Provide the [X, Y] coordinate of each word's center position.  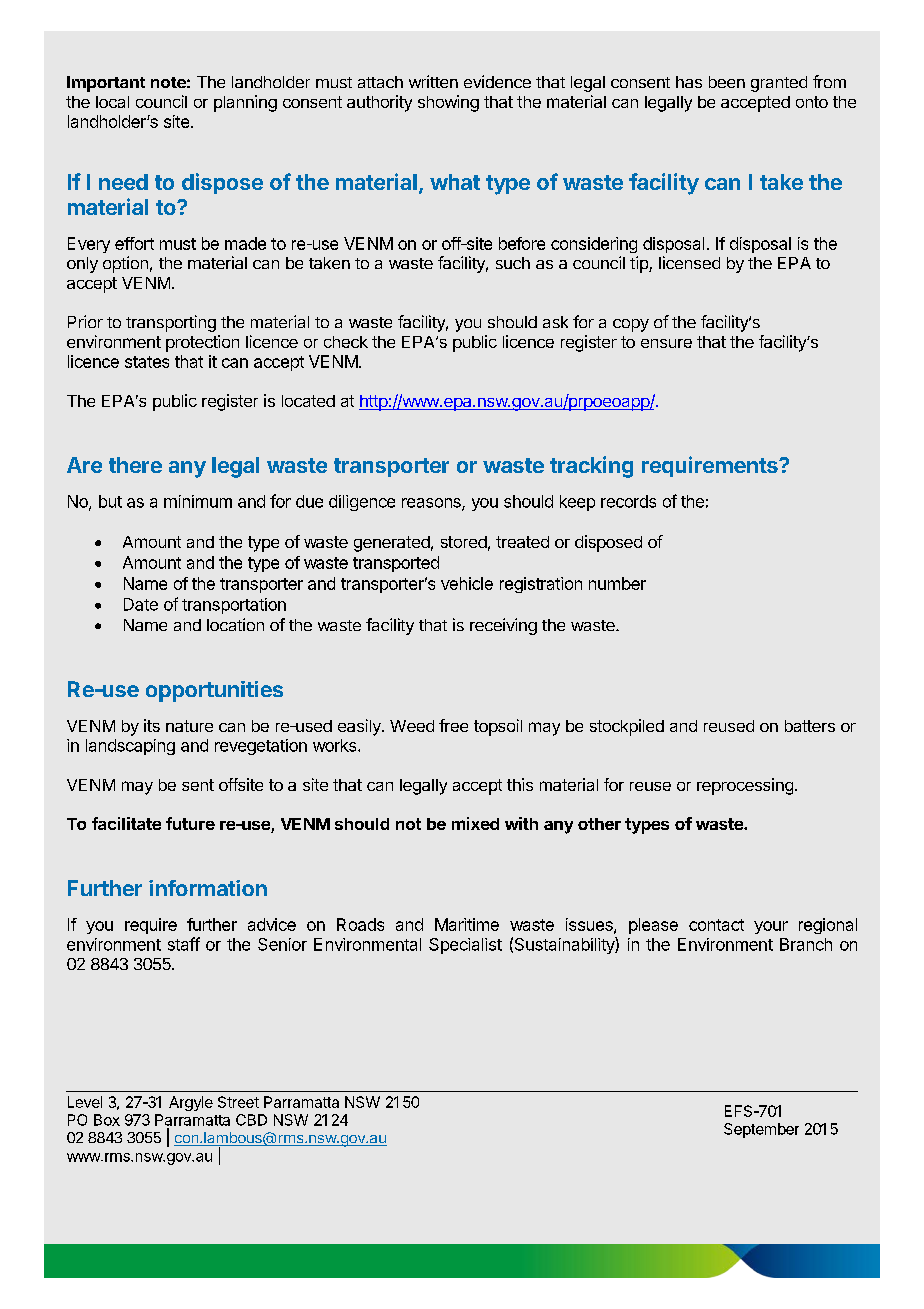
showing [448, 103]
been [727, 82]
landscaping [130, 747]
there [135, 465]
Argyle [191, 1103]
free [453, 725]
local [112, 102]
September [761, 1130]
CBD [251, 1120]
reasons [432, 504]
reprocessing [745, 786]
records [628, 501]
